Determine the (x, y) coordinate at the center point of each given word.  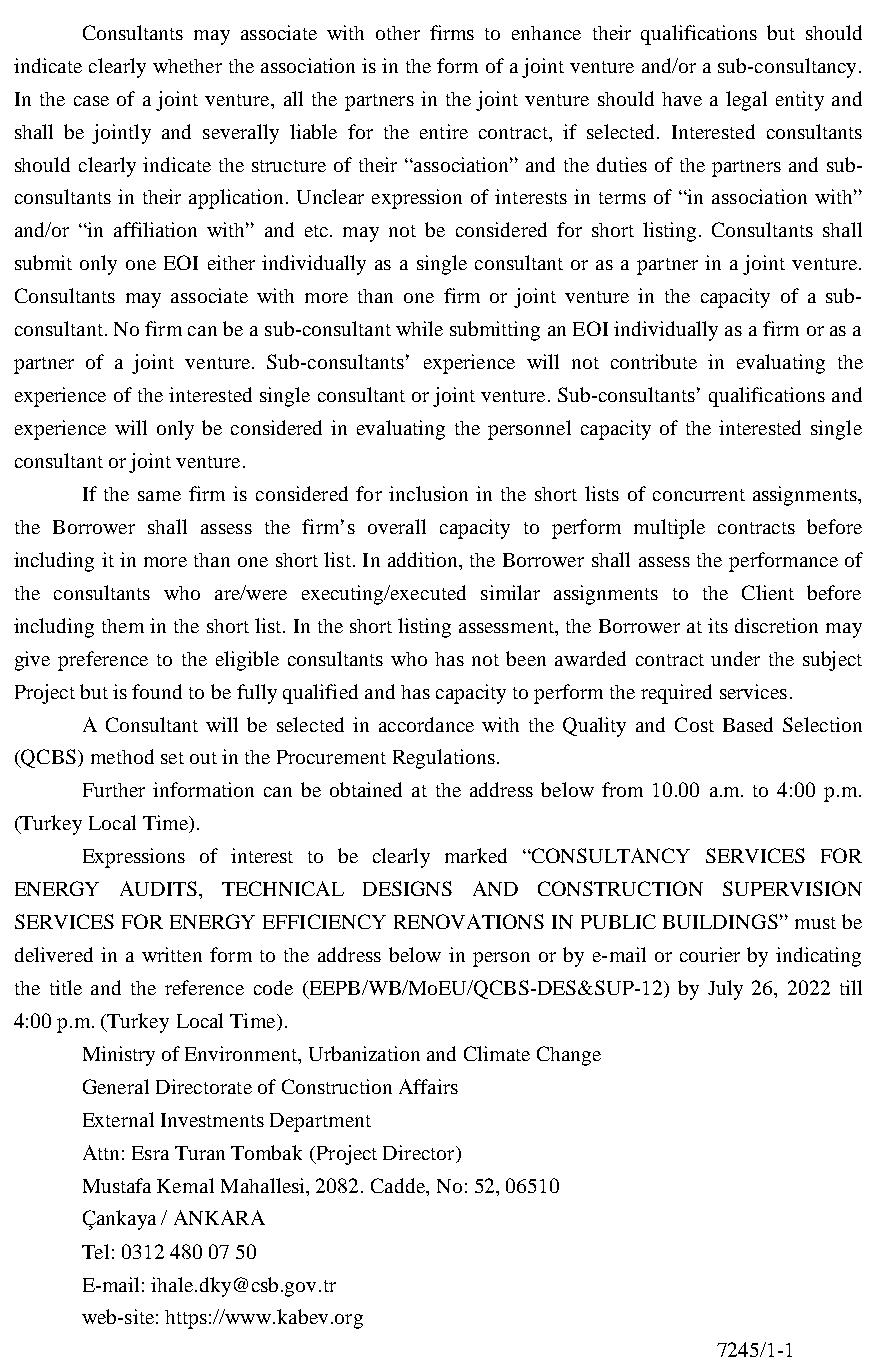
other (398, 33)
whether (187, 66)
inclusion (428, 493)
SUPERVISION (792, 888)
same (159, 496)
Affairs (428, 1086)
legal (746, 101)
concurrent (699, 495)
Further (114, 790)
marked (476, 855)
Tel (95, 1251)
